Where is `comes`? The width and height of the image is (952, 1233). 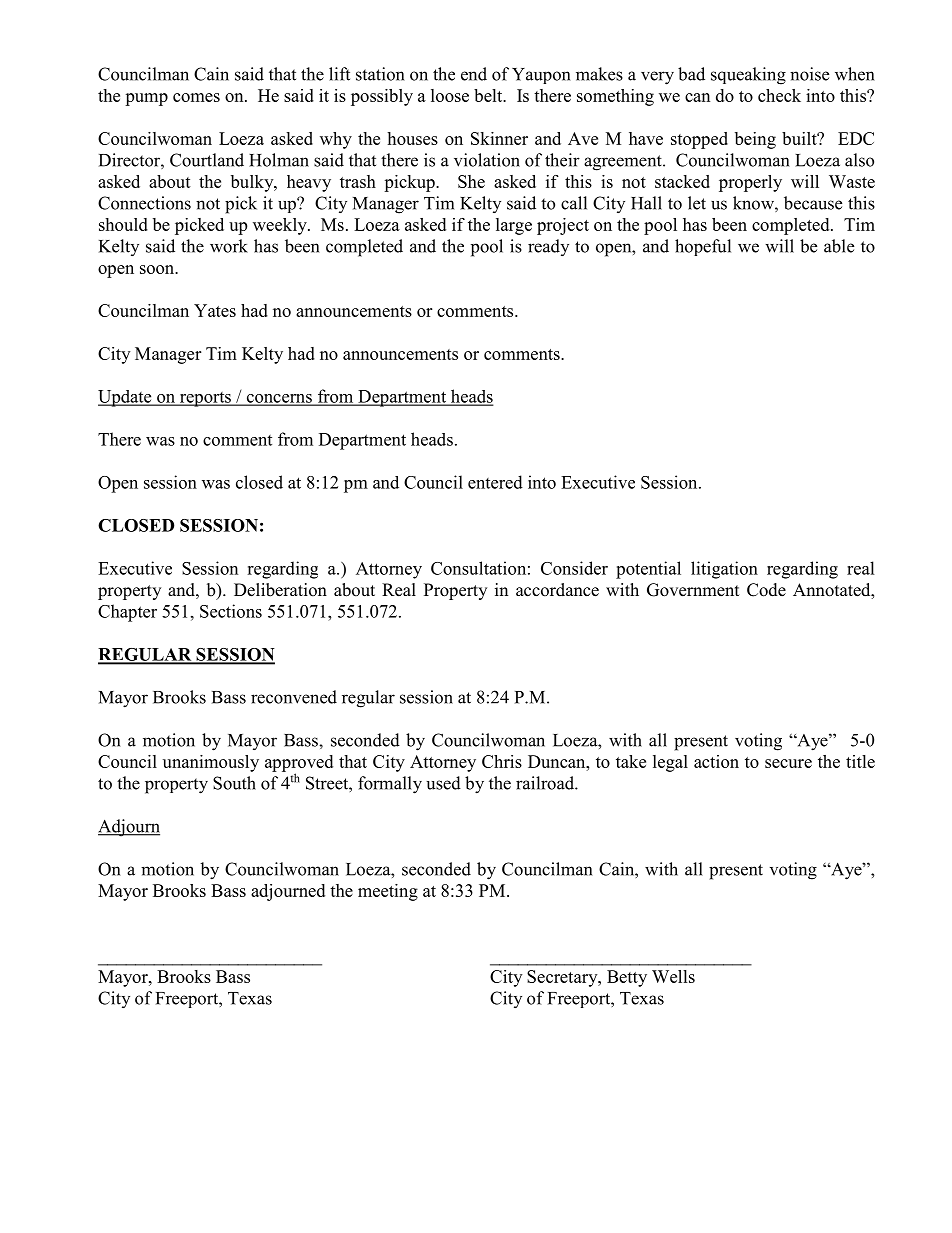
comes is located at coordinates (196, 97).
